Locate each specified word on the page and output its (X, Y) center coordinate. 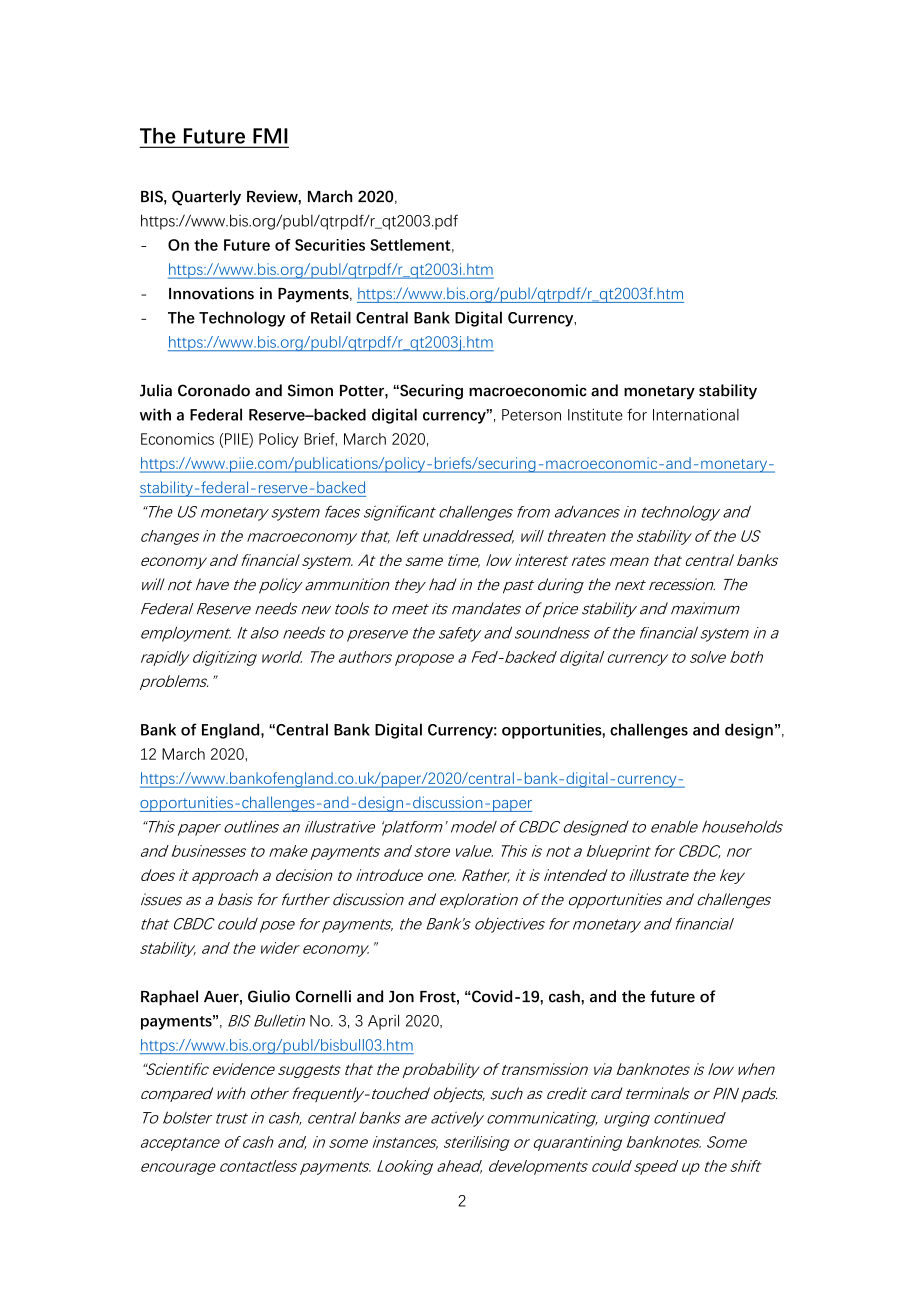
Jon (401, 997)
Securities (330, 245)
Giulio (269, 996)
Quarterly (206, 198)
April (383, 1022)
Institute (595, 414)
